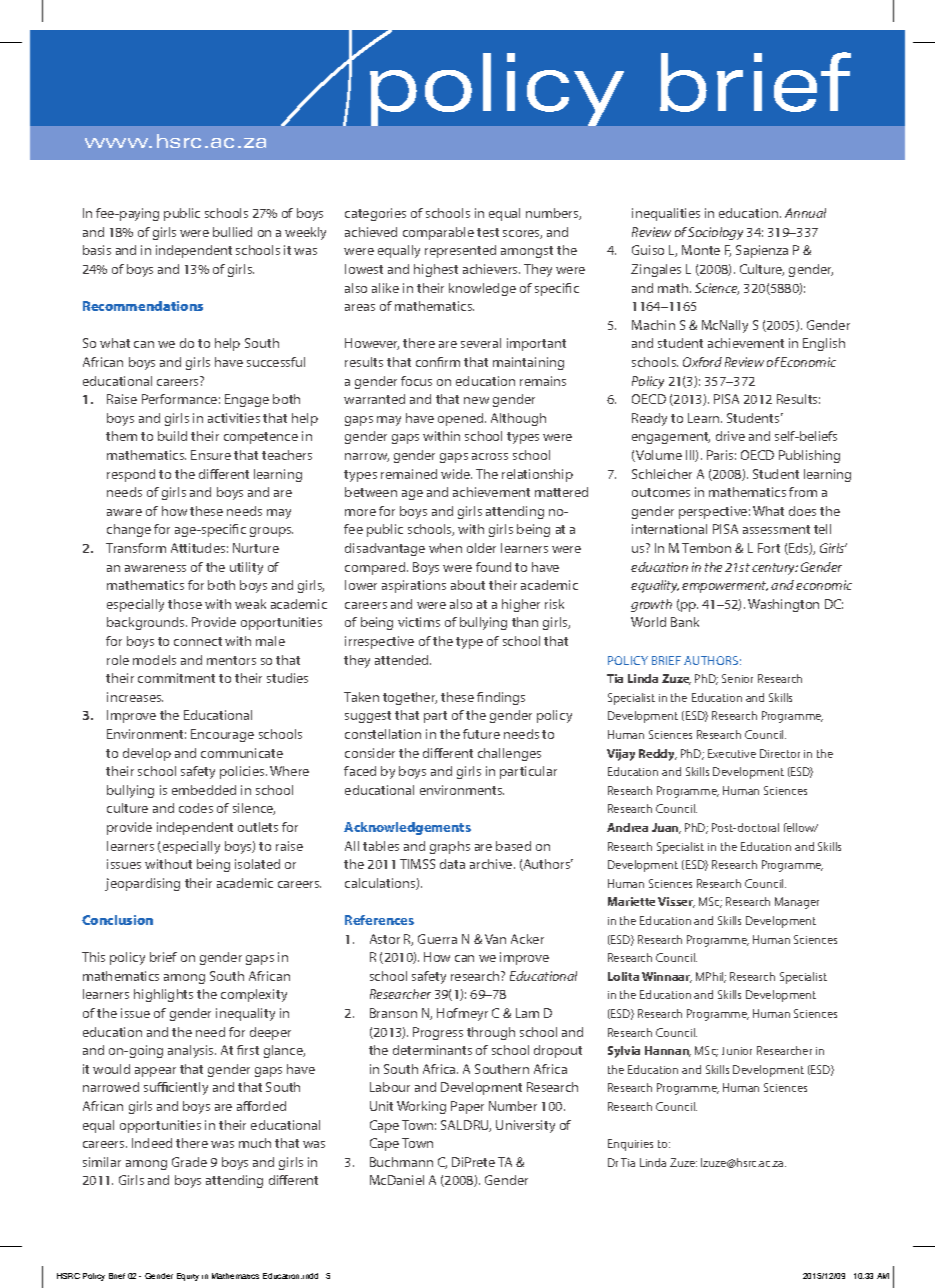 This screenshot has width=935, height=1288. I want to click on represented, so click(460, 251).
